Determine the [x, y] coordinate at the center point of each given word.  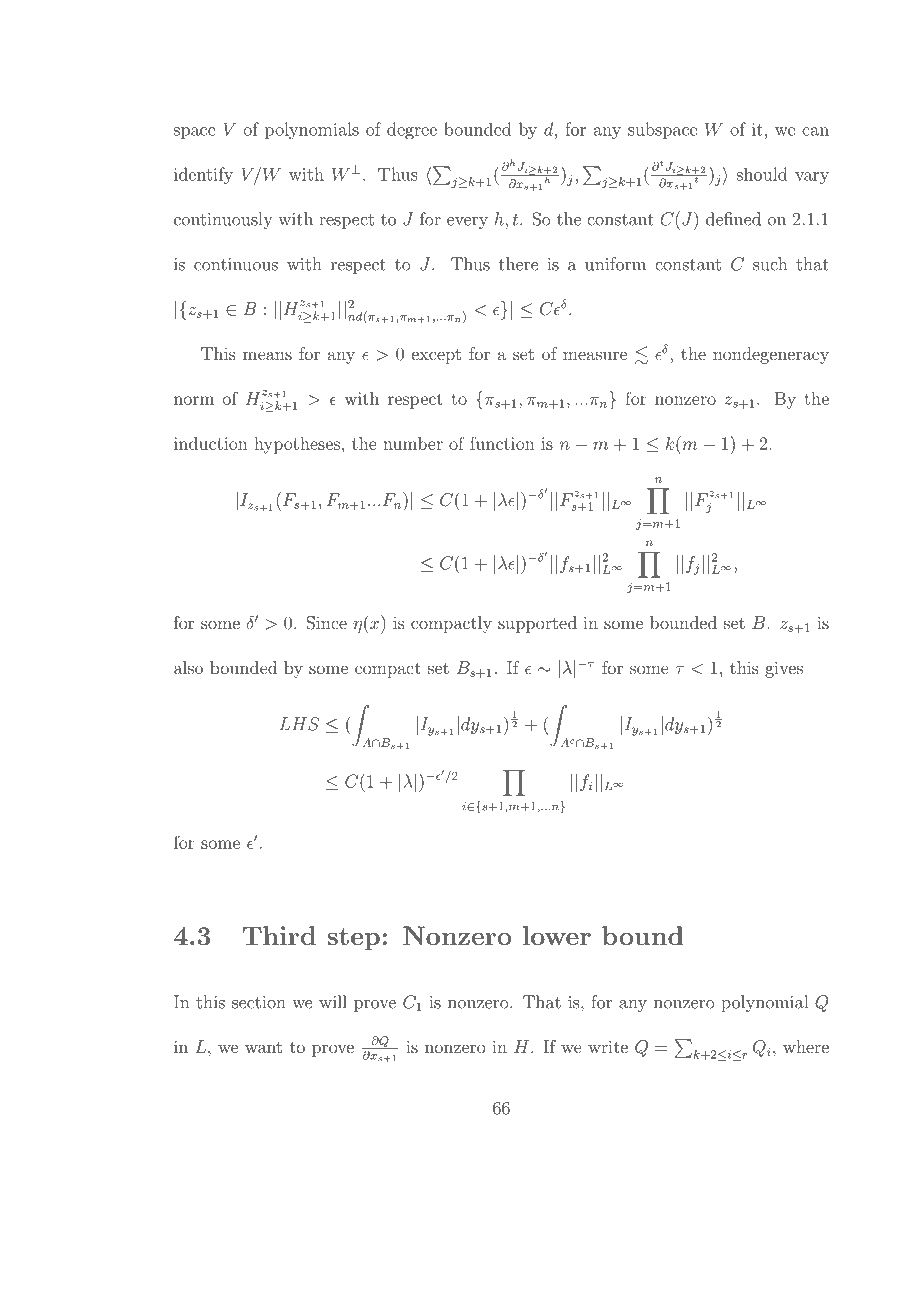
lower [557, 935]
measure [595, 355]
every [467, 223]
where [806, 1046]
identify [203, 175]
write [608, 1046]
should [762, 174]
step [353, 939]
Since [326, 623]
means [267, 355]
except [436, 356]
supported [537, 624]
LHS [299, 724]
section [259, 1002]
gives [784, 669]
